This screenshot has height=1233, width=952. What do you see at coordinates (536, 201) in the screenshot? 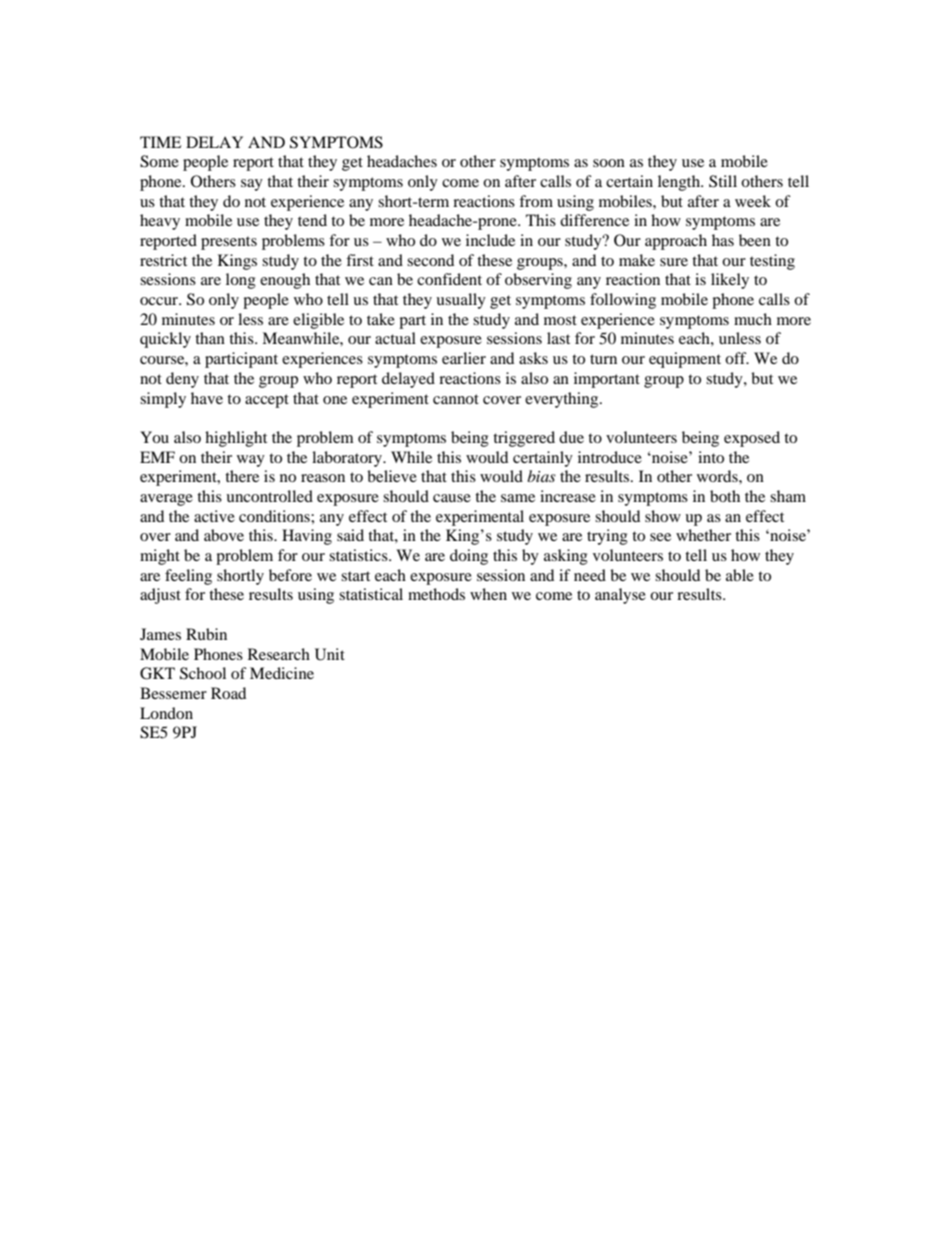
I see `from` at bounding box center [536, 201].
